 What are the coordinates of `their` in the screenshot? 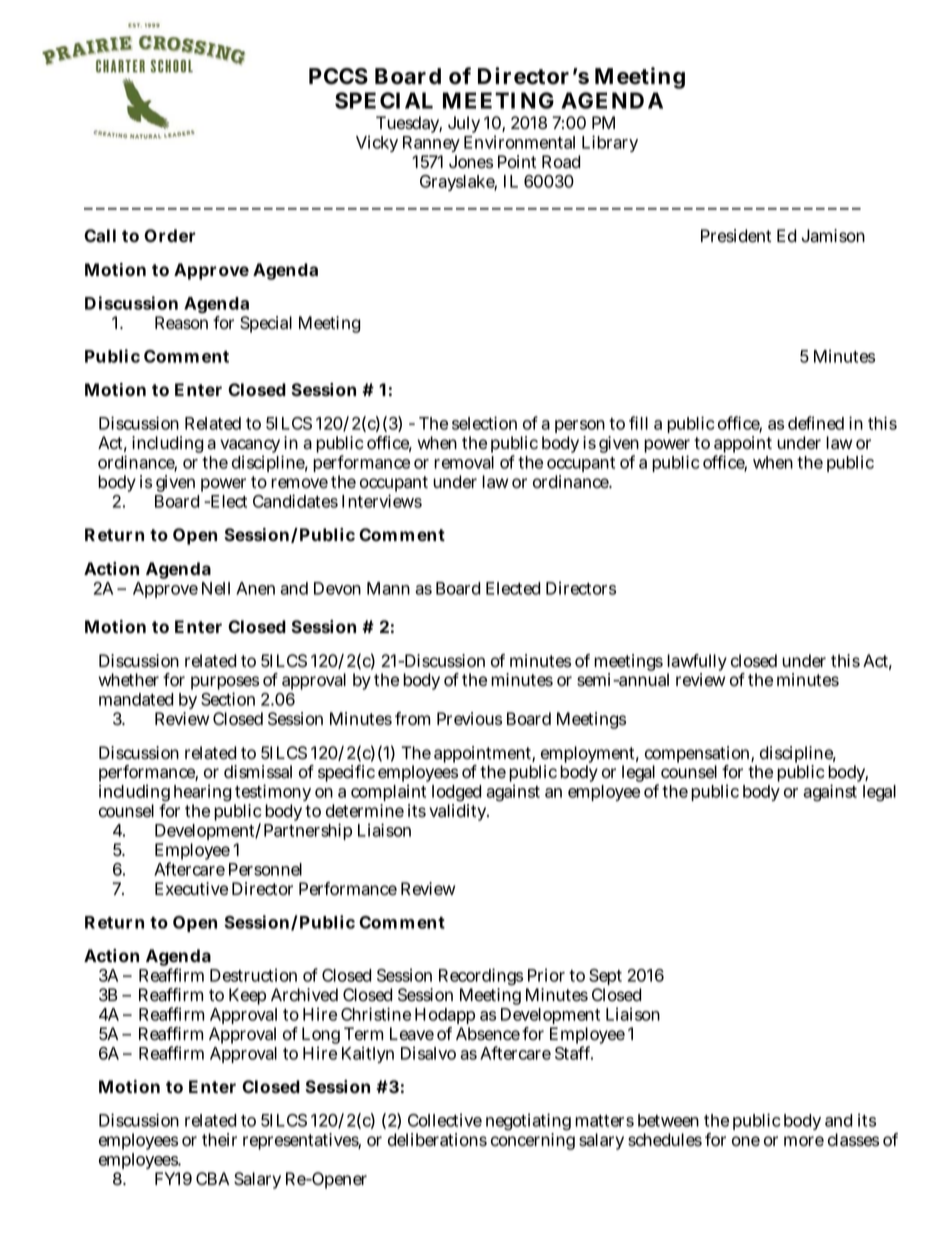 It's located at (219, 1140).
